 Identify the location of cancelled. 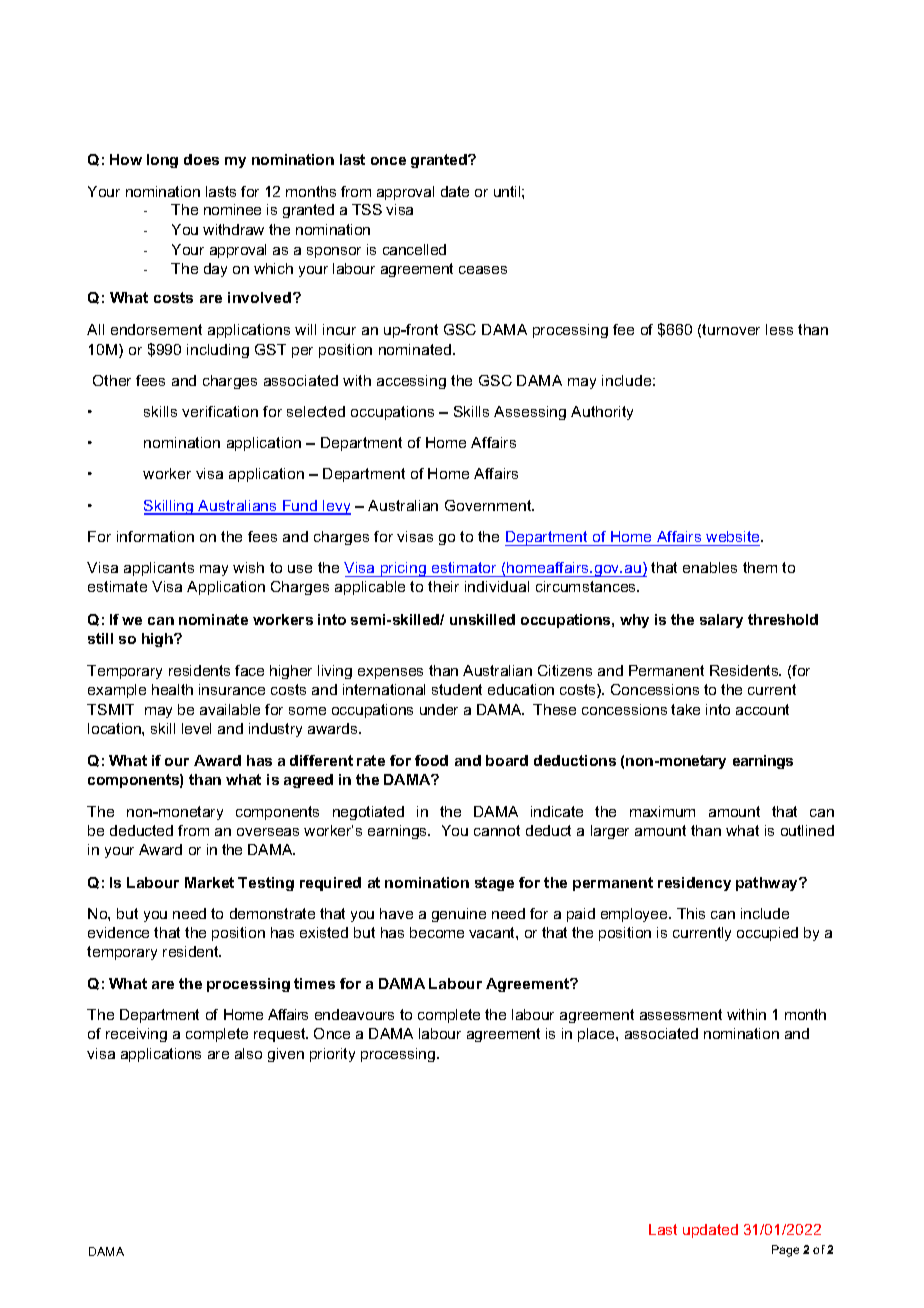
(414, 249).
